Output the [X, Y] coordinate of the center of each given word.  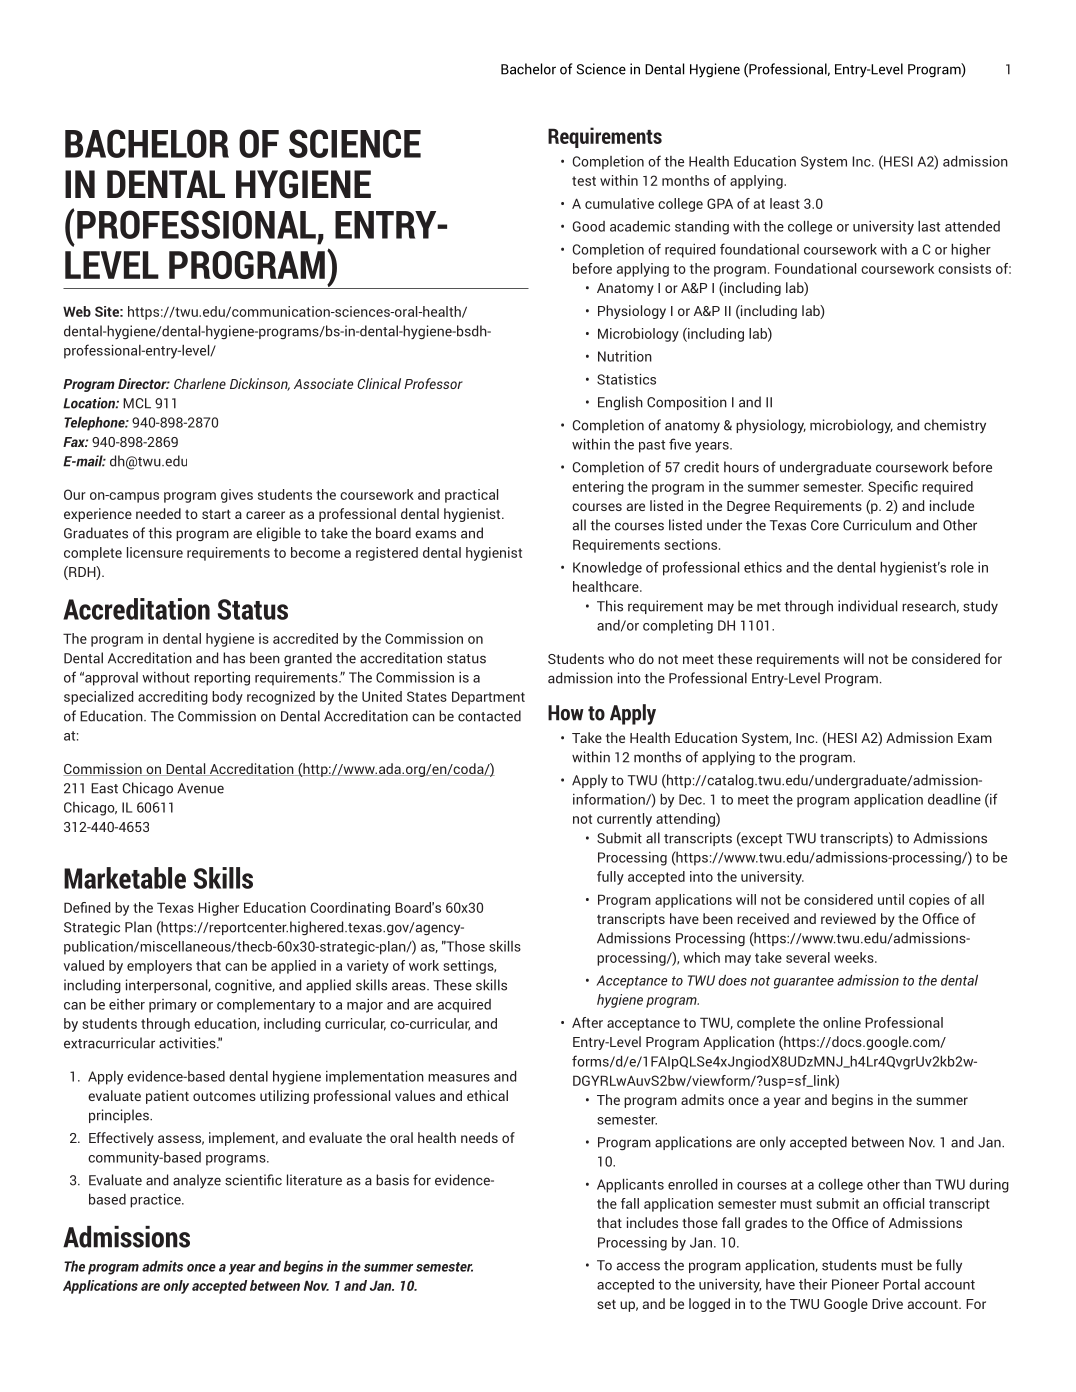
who [621, 658]
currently [624, 820]
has [234, 658]
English [620, 403]
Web [77, 311]
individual [867, 606]
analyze [197, 1181]
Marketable [125, 878]
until [891, 899]
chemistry [955, 426]
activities [188, 1043]
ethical [487, 1095]
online [842, 1022]
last [929, 226]
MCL [137, 403]
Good [589, 226]
